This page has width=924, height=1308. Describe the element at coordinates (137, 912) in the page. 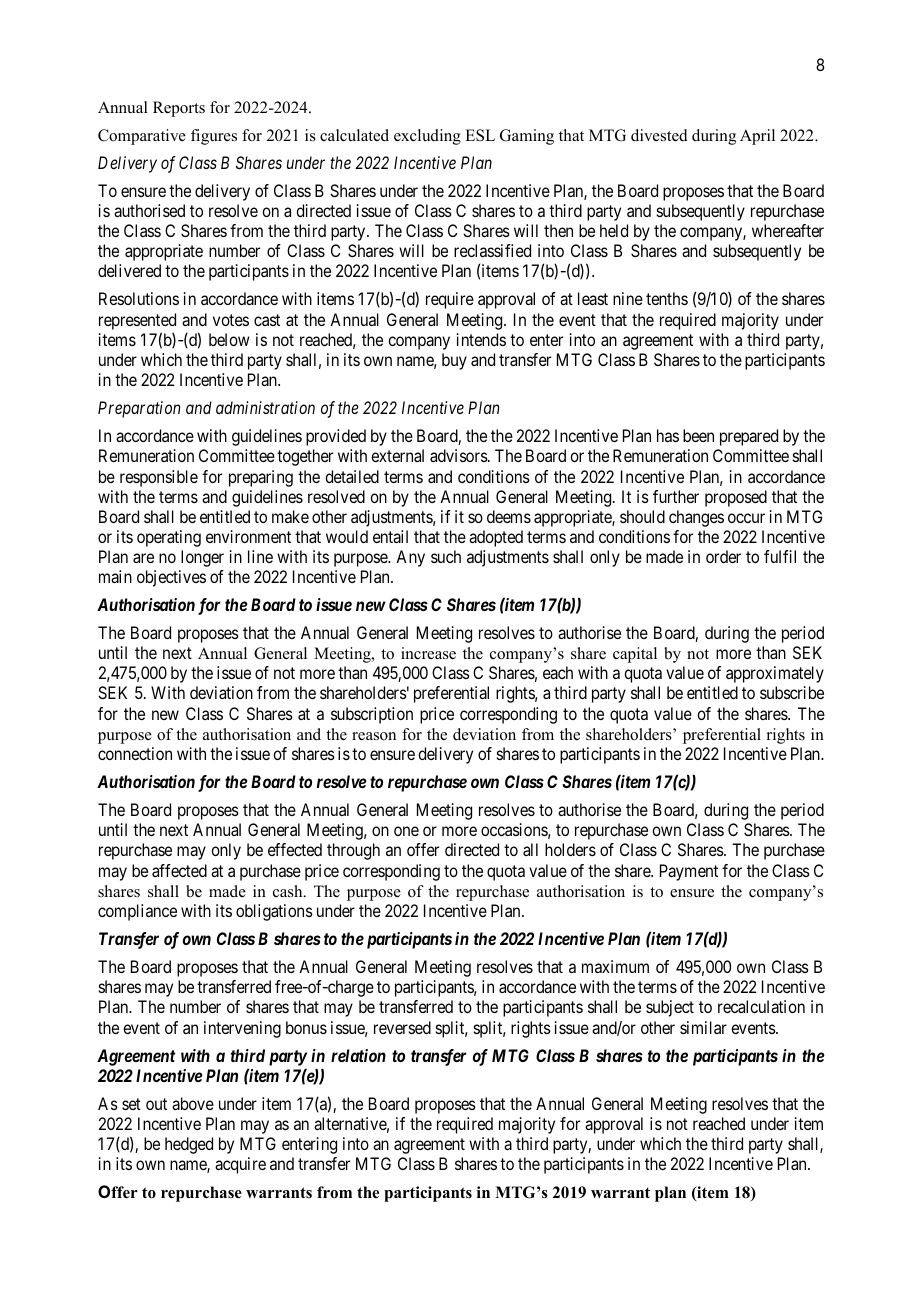

I see `compliance` at that location.
